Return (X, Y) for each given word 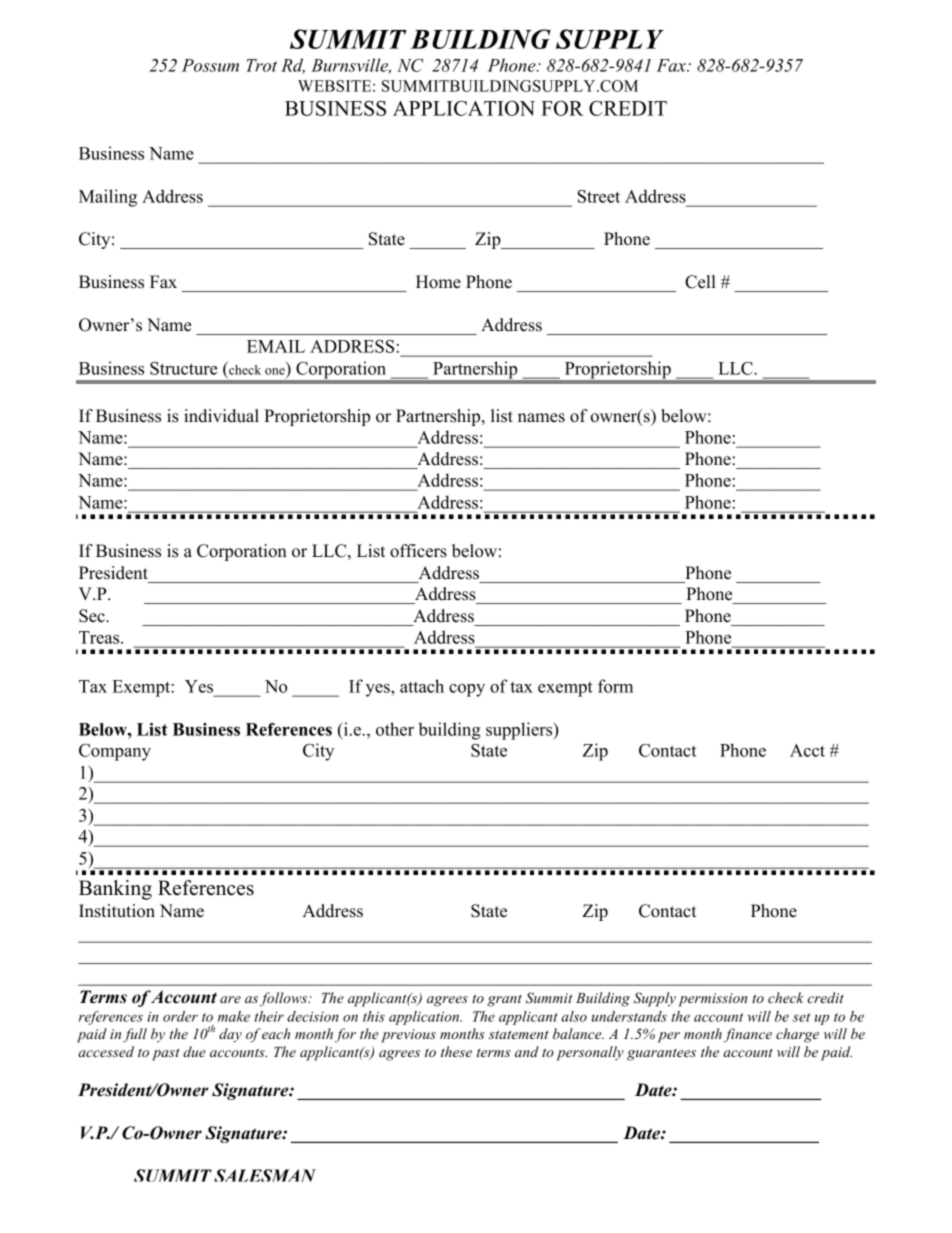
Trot (261, 65)
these (456, 1051)
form (615, 686)
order (180, 1016)
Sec (93, 616)
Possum (210, 65)
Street (599, 196)
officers (418, 551)
